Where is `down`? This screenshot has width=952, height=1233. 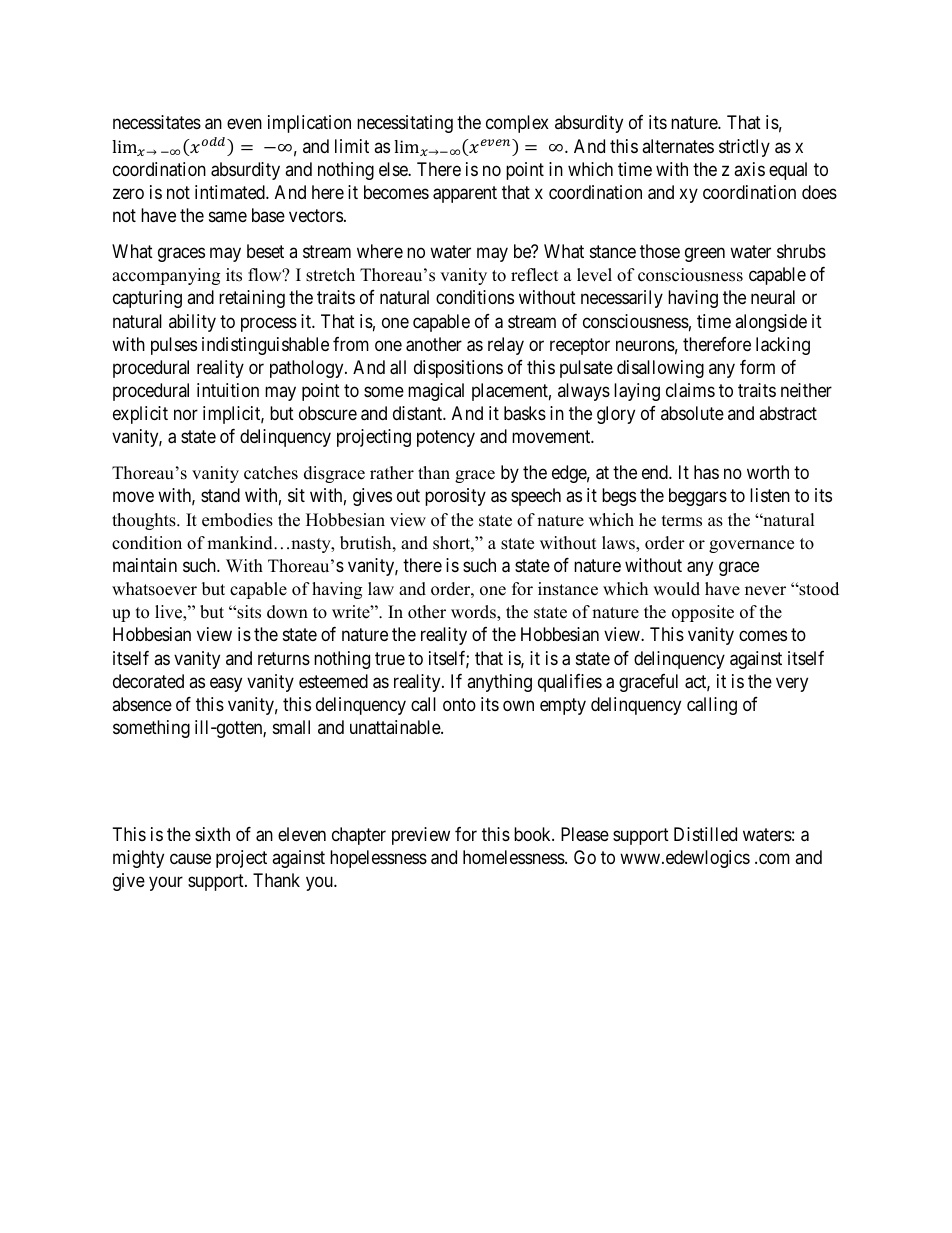
down is located at coordinates (287, 612).
